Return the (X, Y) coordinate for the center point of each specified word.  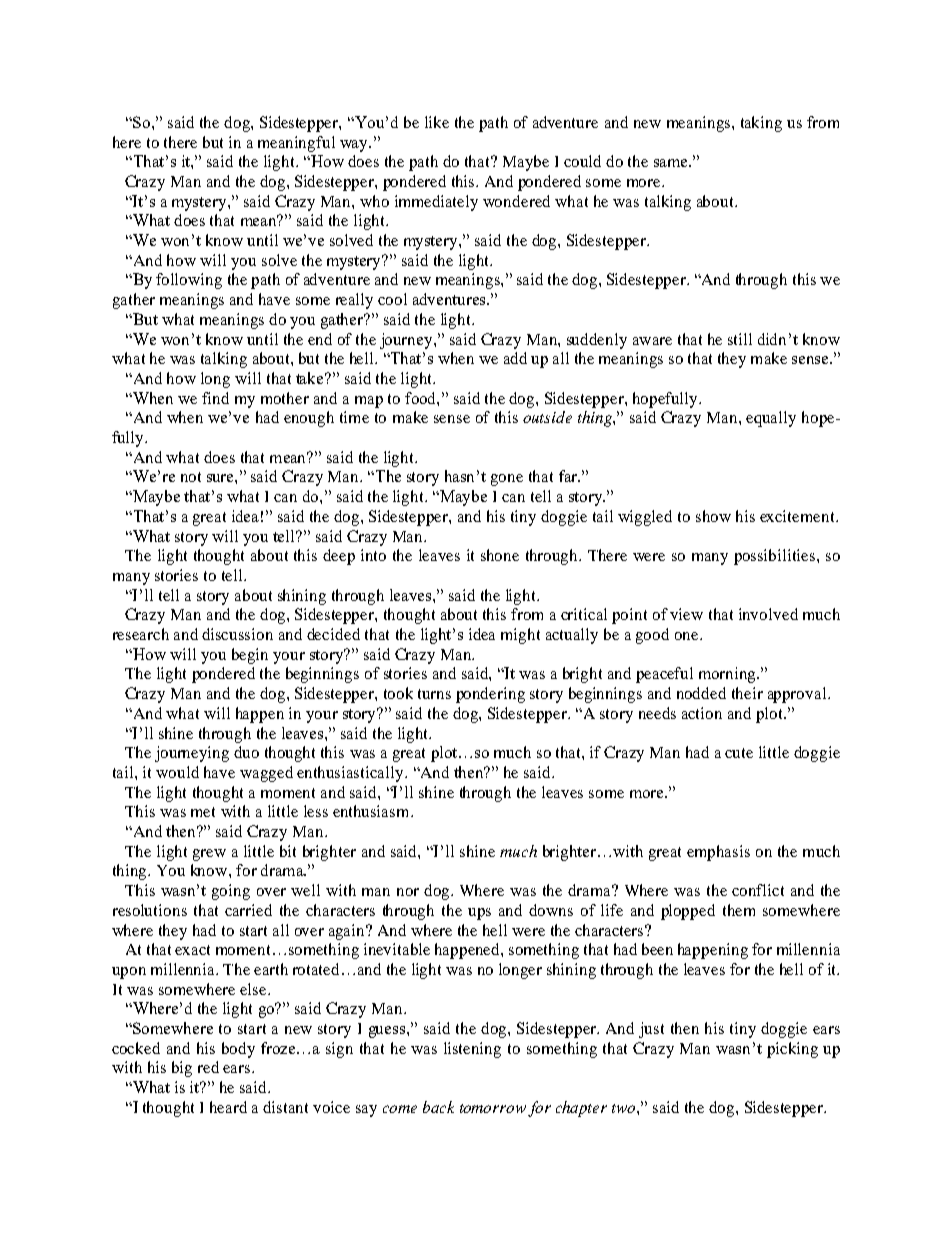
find (215, 398)
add (515, 358)
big (182, 1069)
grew (209, 855)
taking (761, 124)
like (437, 122)
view (686, 614)
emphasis (718, 853)
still (740, 339)
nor (408, 892)
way (355, 146)
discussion (237, 634)
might (520, 636)
